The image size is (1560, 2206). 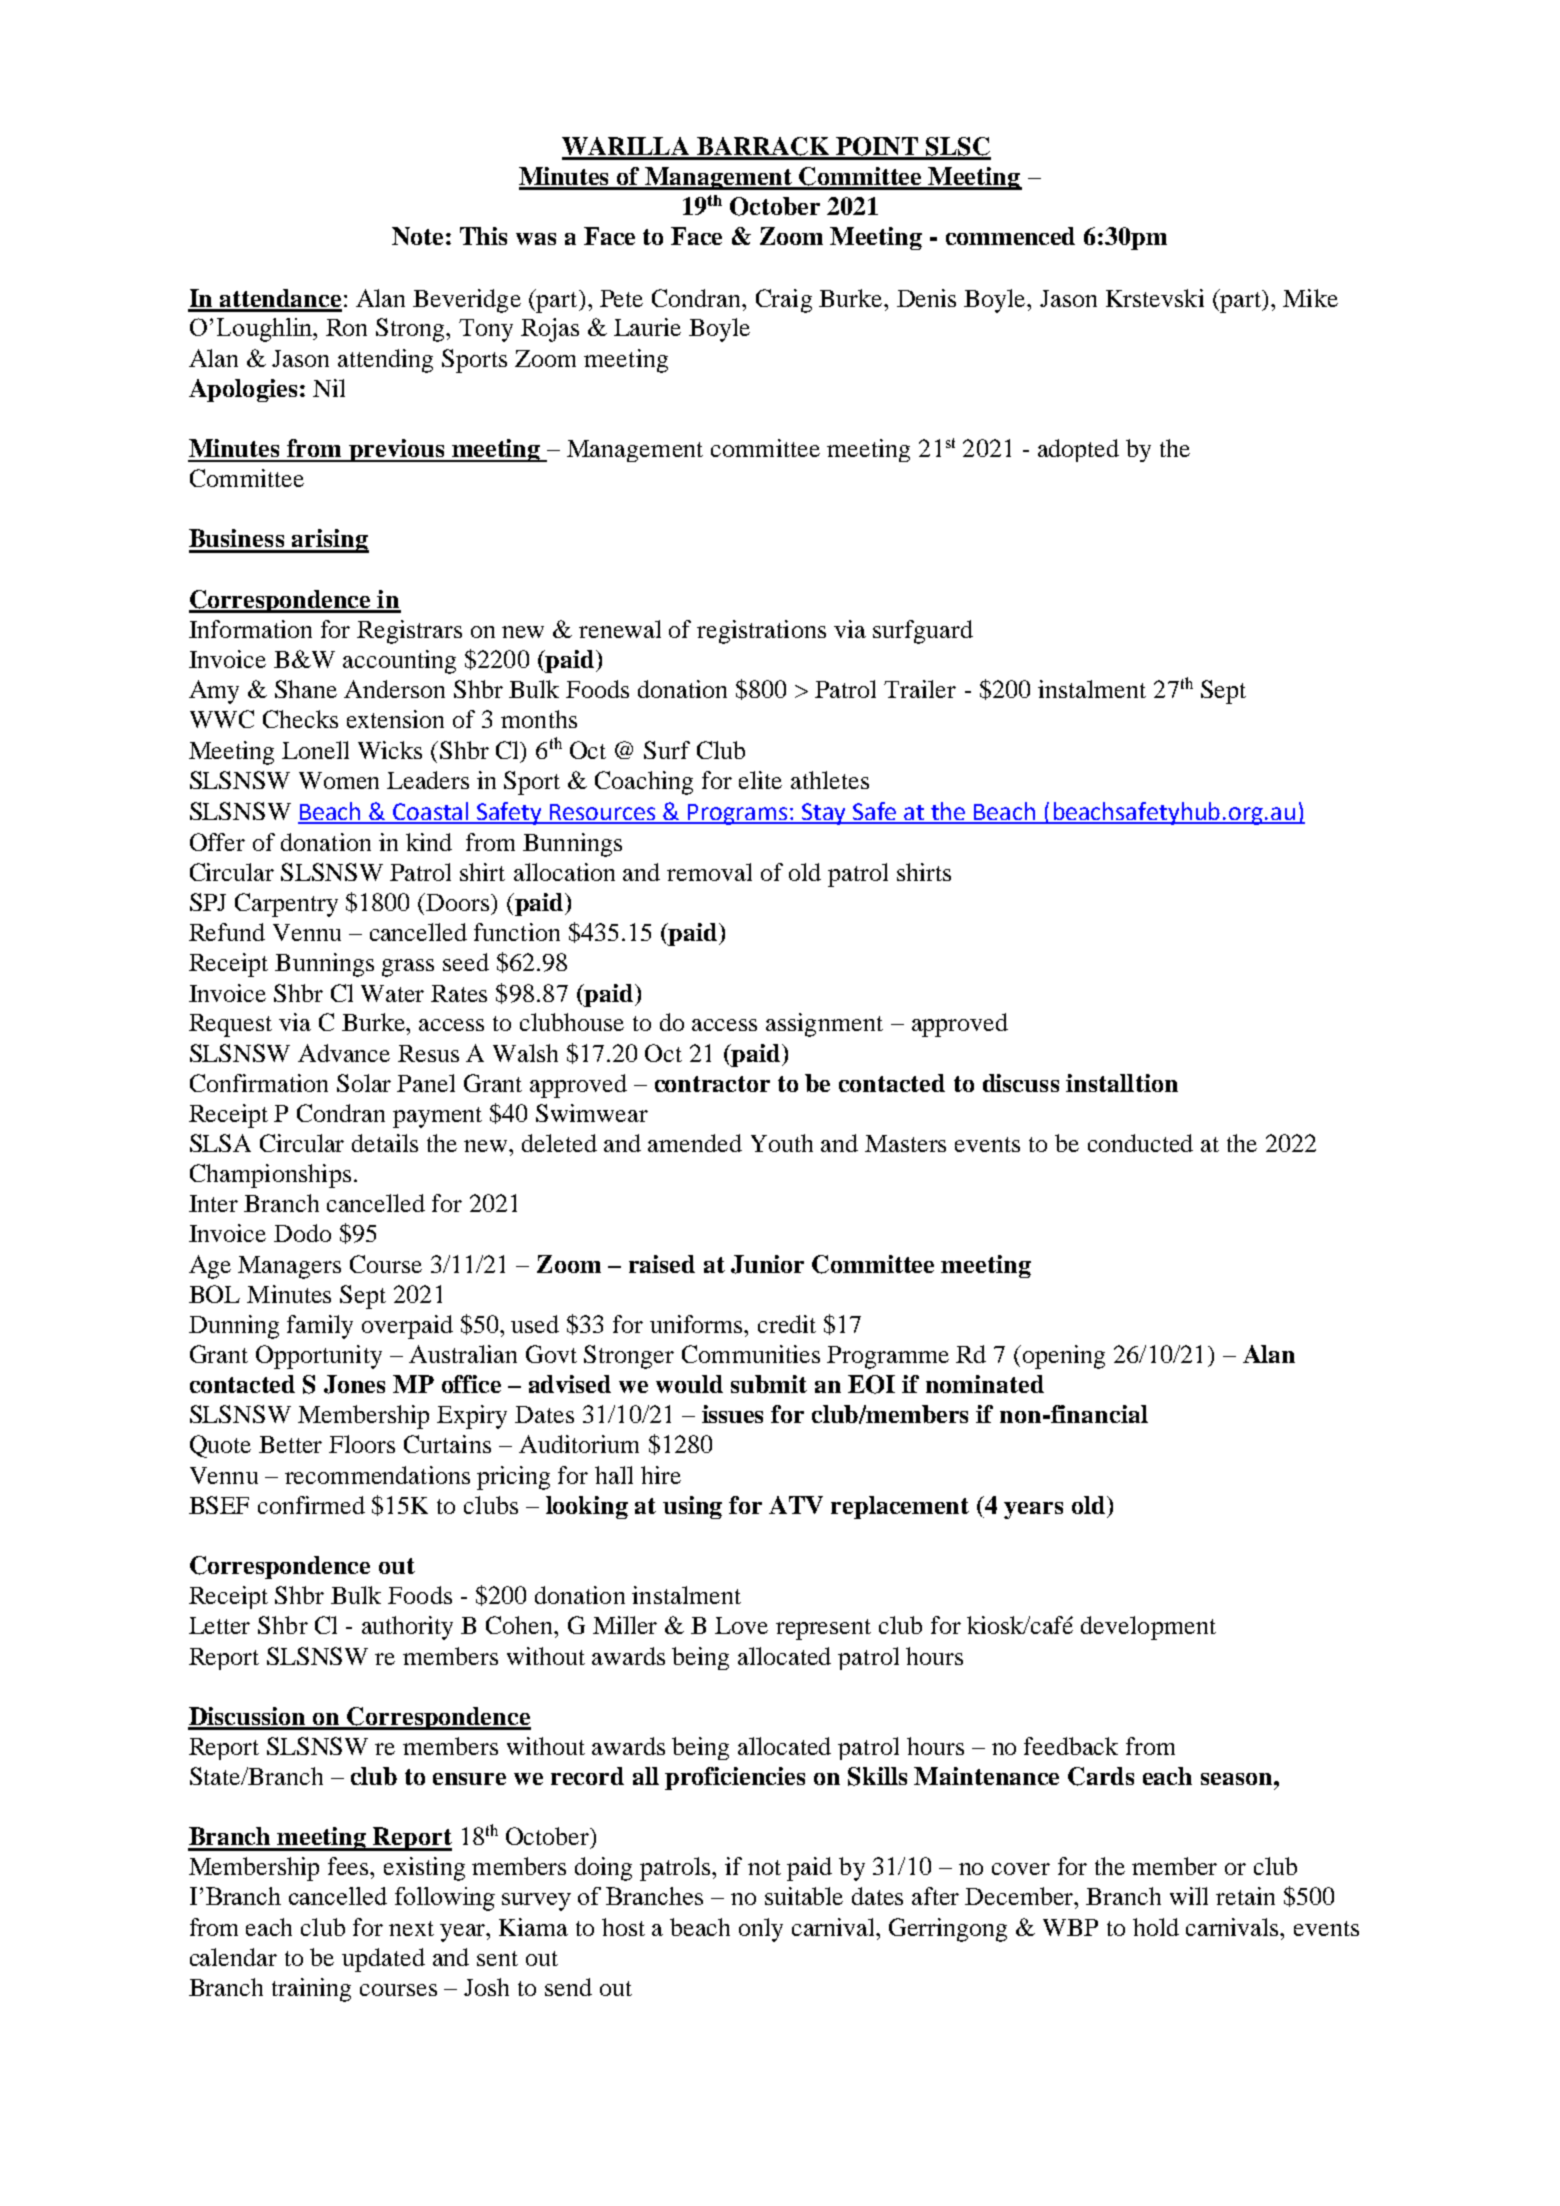 What do you see at coordinates (796, 1505) in the document?
I see `ATV` at bounding box center [796, 1505].
